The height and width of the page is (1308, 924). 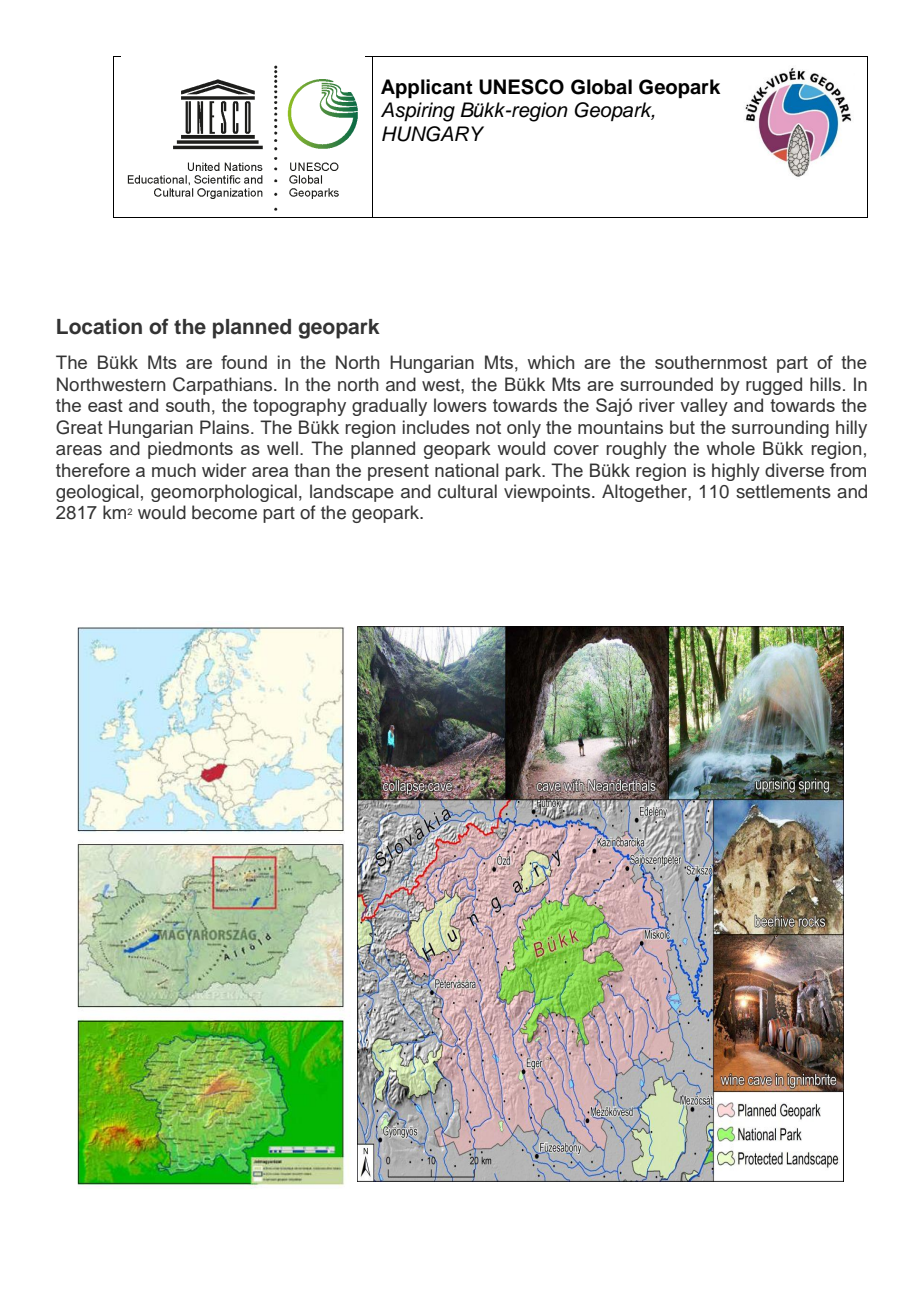 What do you see at coordinates (427, 89) in the page?
I see `Applicant` at bounding box center [427, 89].
